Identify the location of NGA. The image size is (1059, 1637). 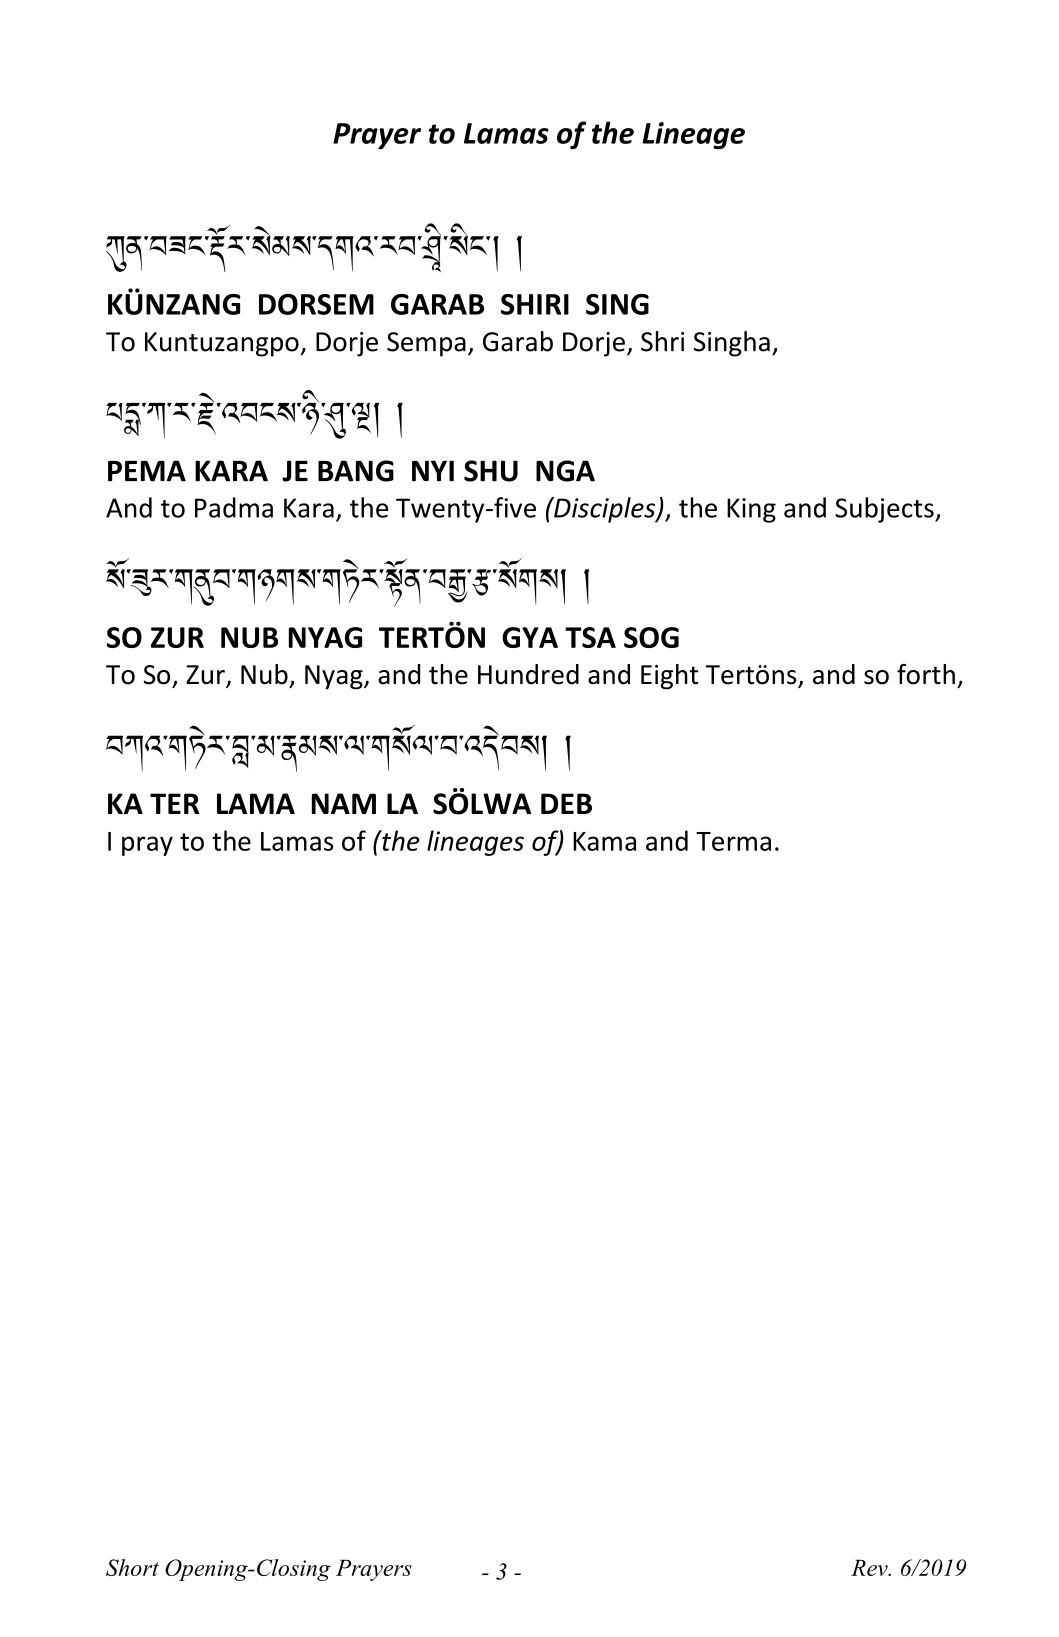
(565, 471).
